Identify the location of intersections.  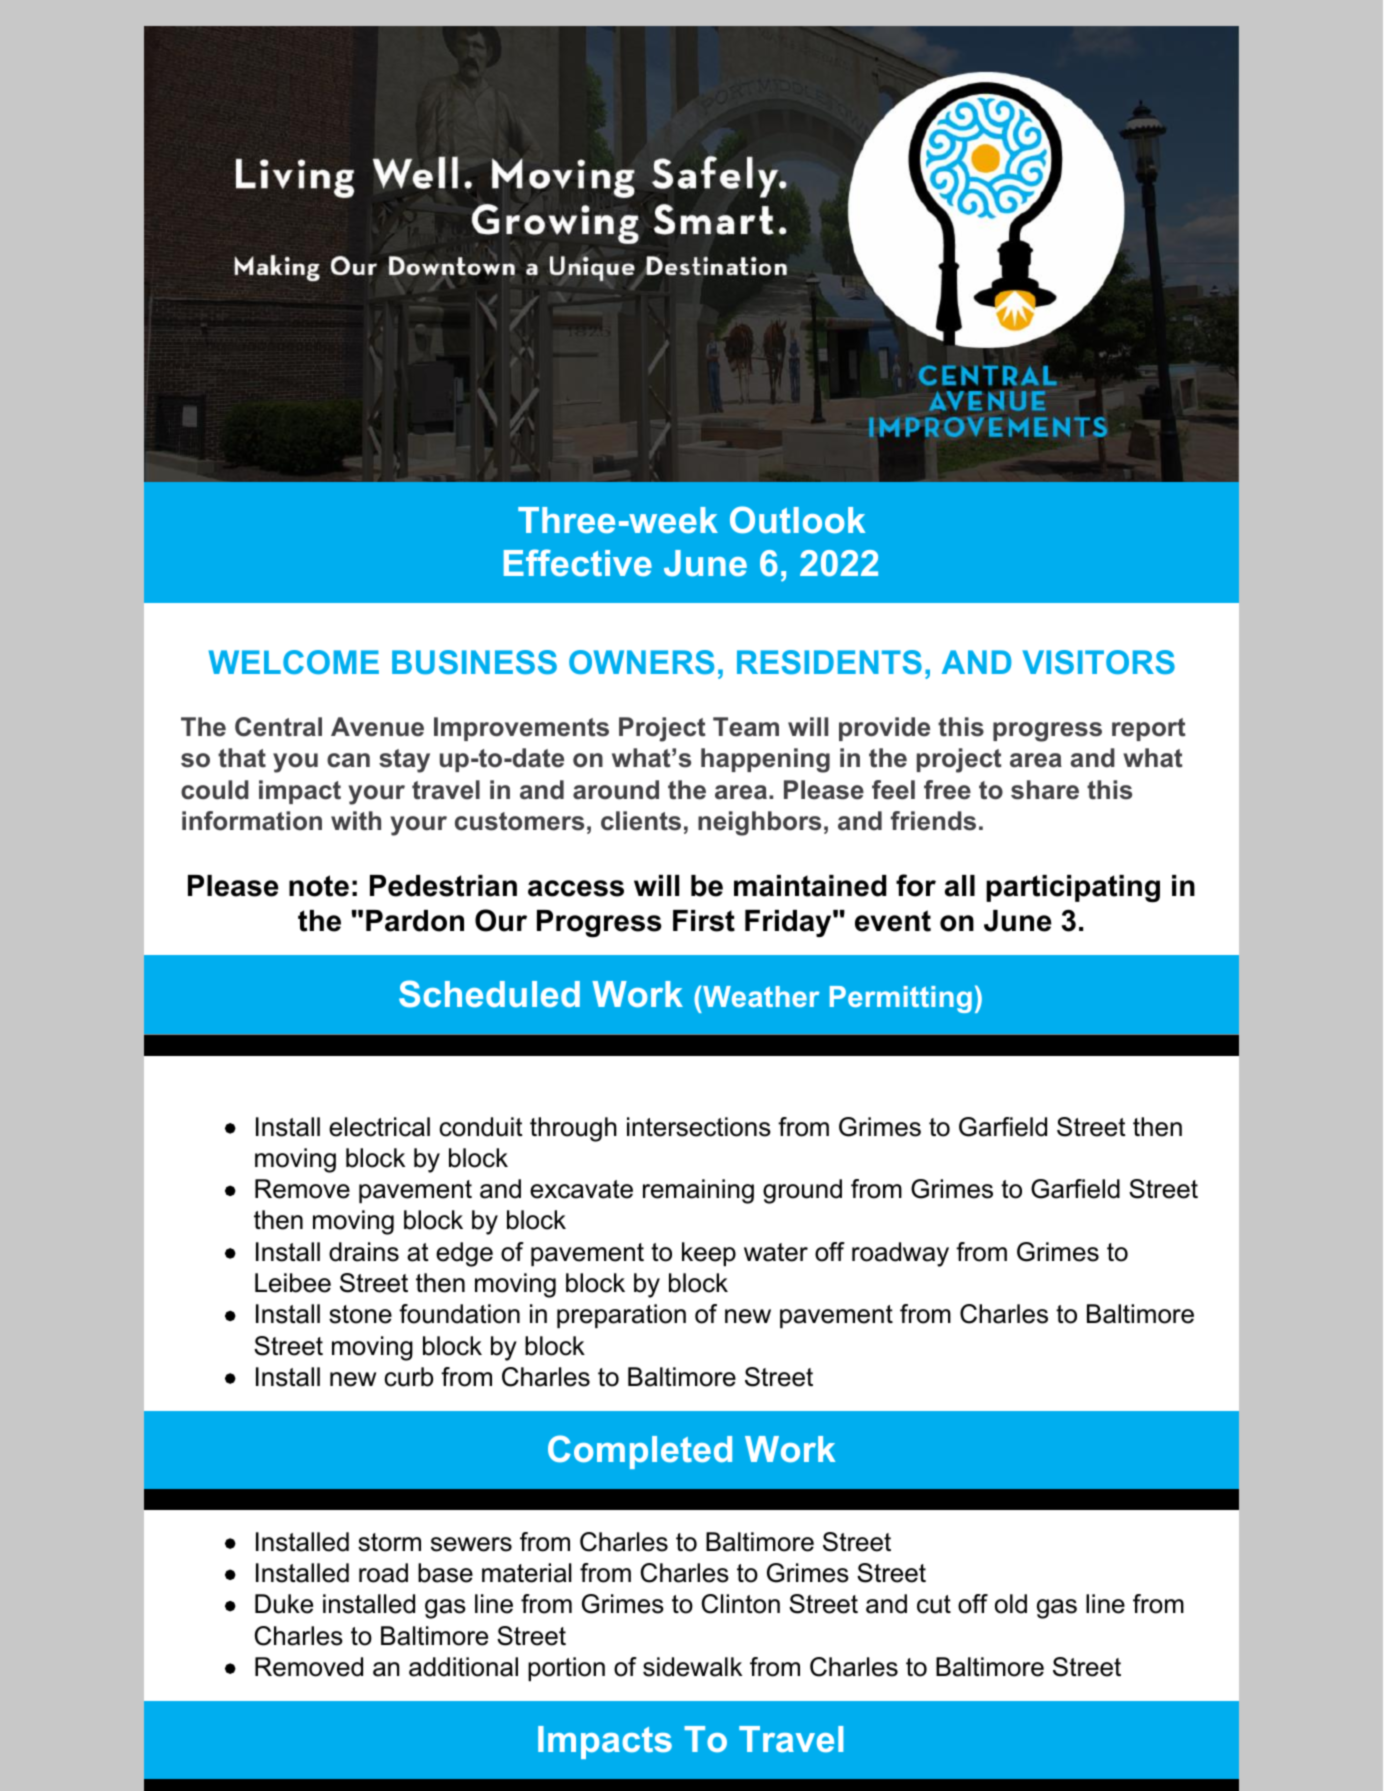
(699, 1127).
